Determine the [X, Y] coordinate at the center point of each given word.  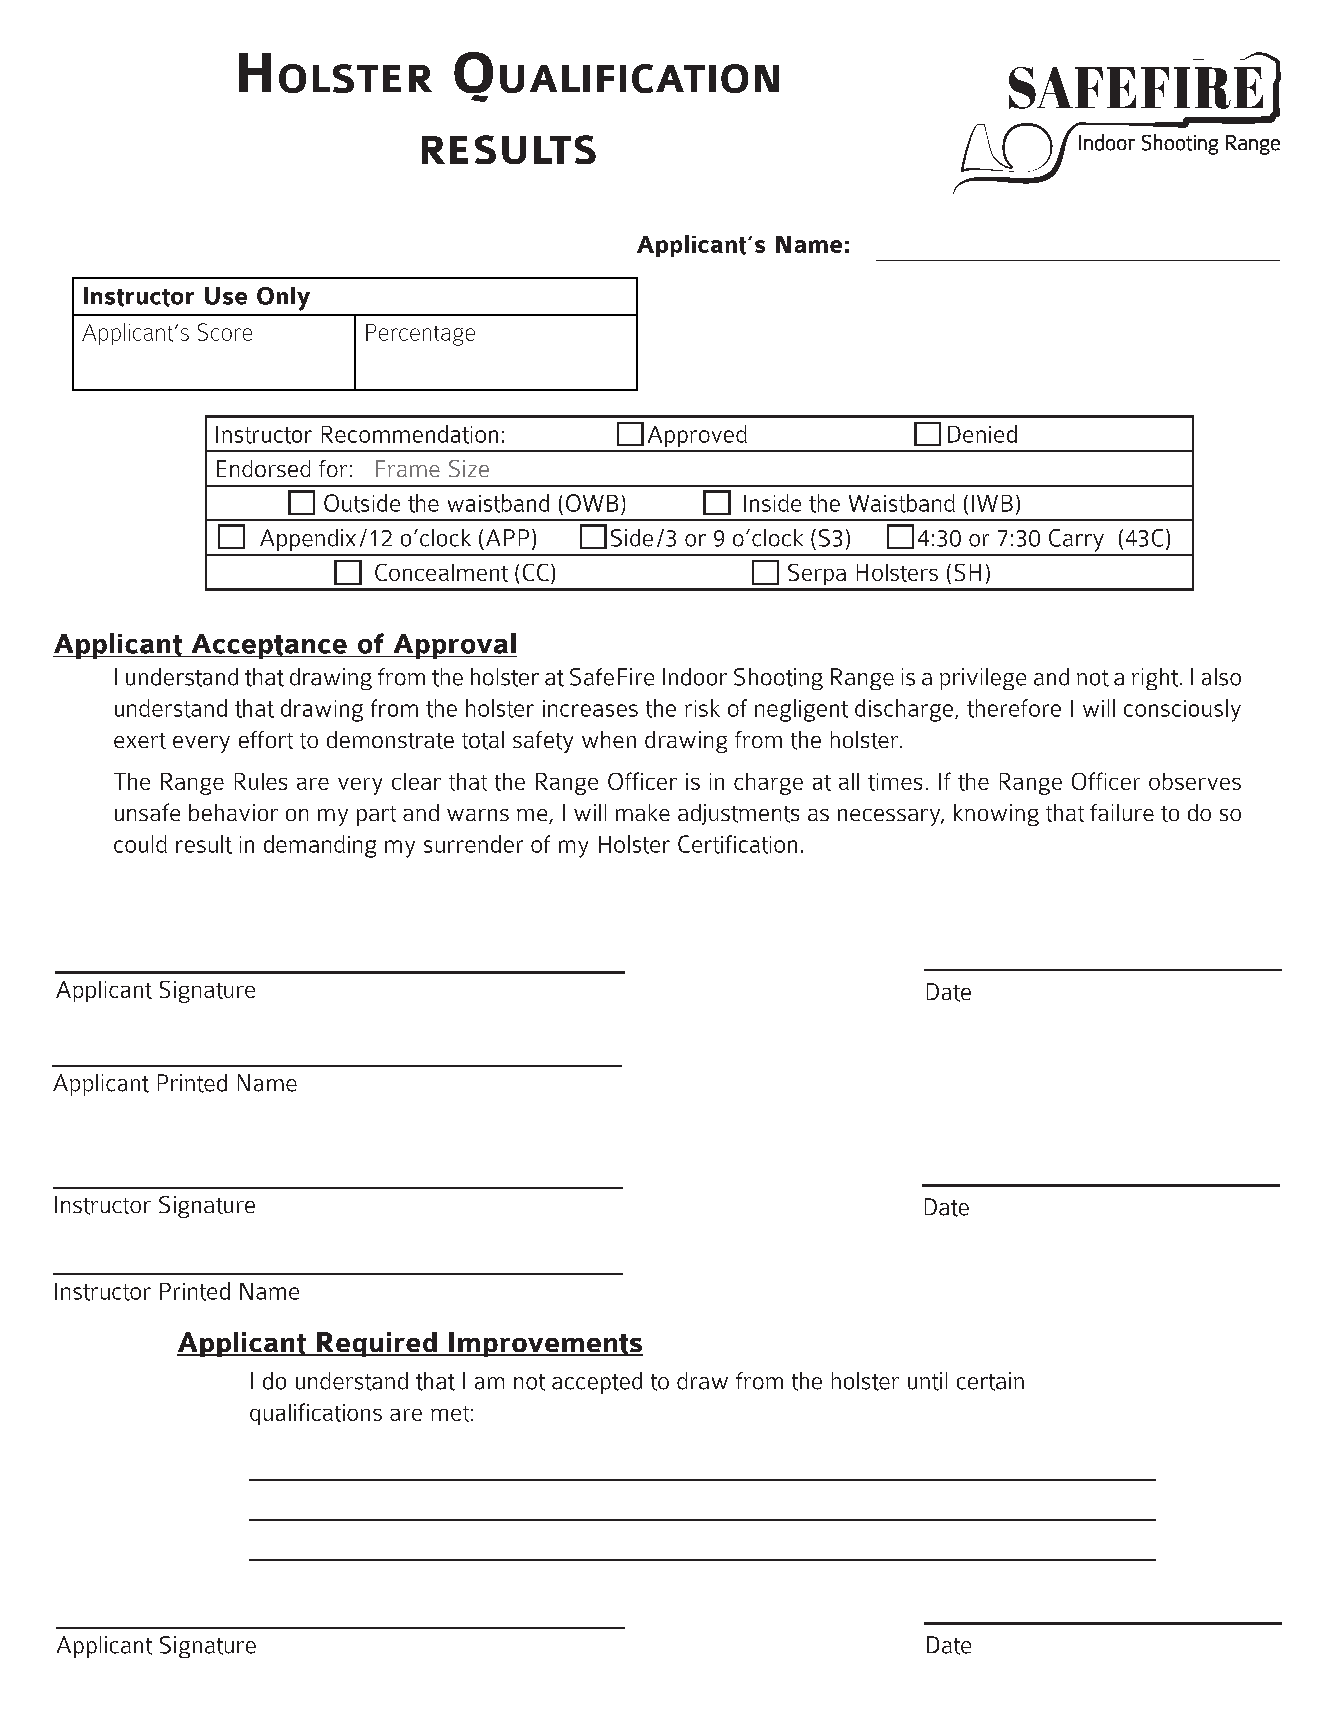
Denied [982, 434]
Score [225, 332]
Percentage [420, 335]
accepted [597, 1383]
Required [377, 1344]
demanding [320, 846]
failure [1122, 812]
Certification [737, 844]
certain [990, 1381]
